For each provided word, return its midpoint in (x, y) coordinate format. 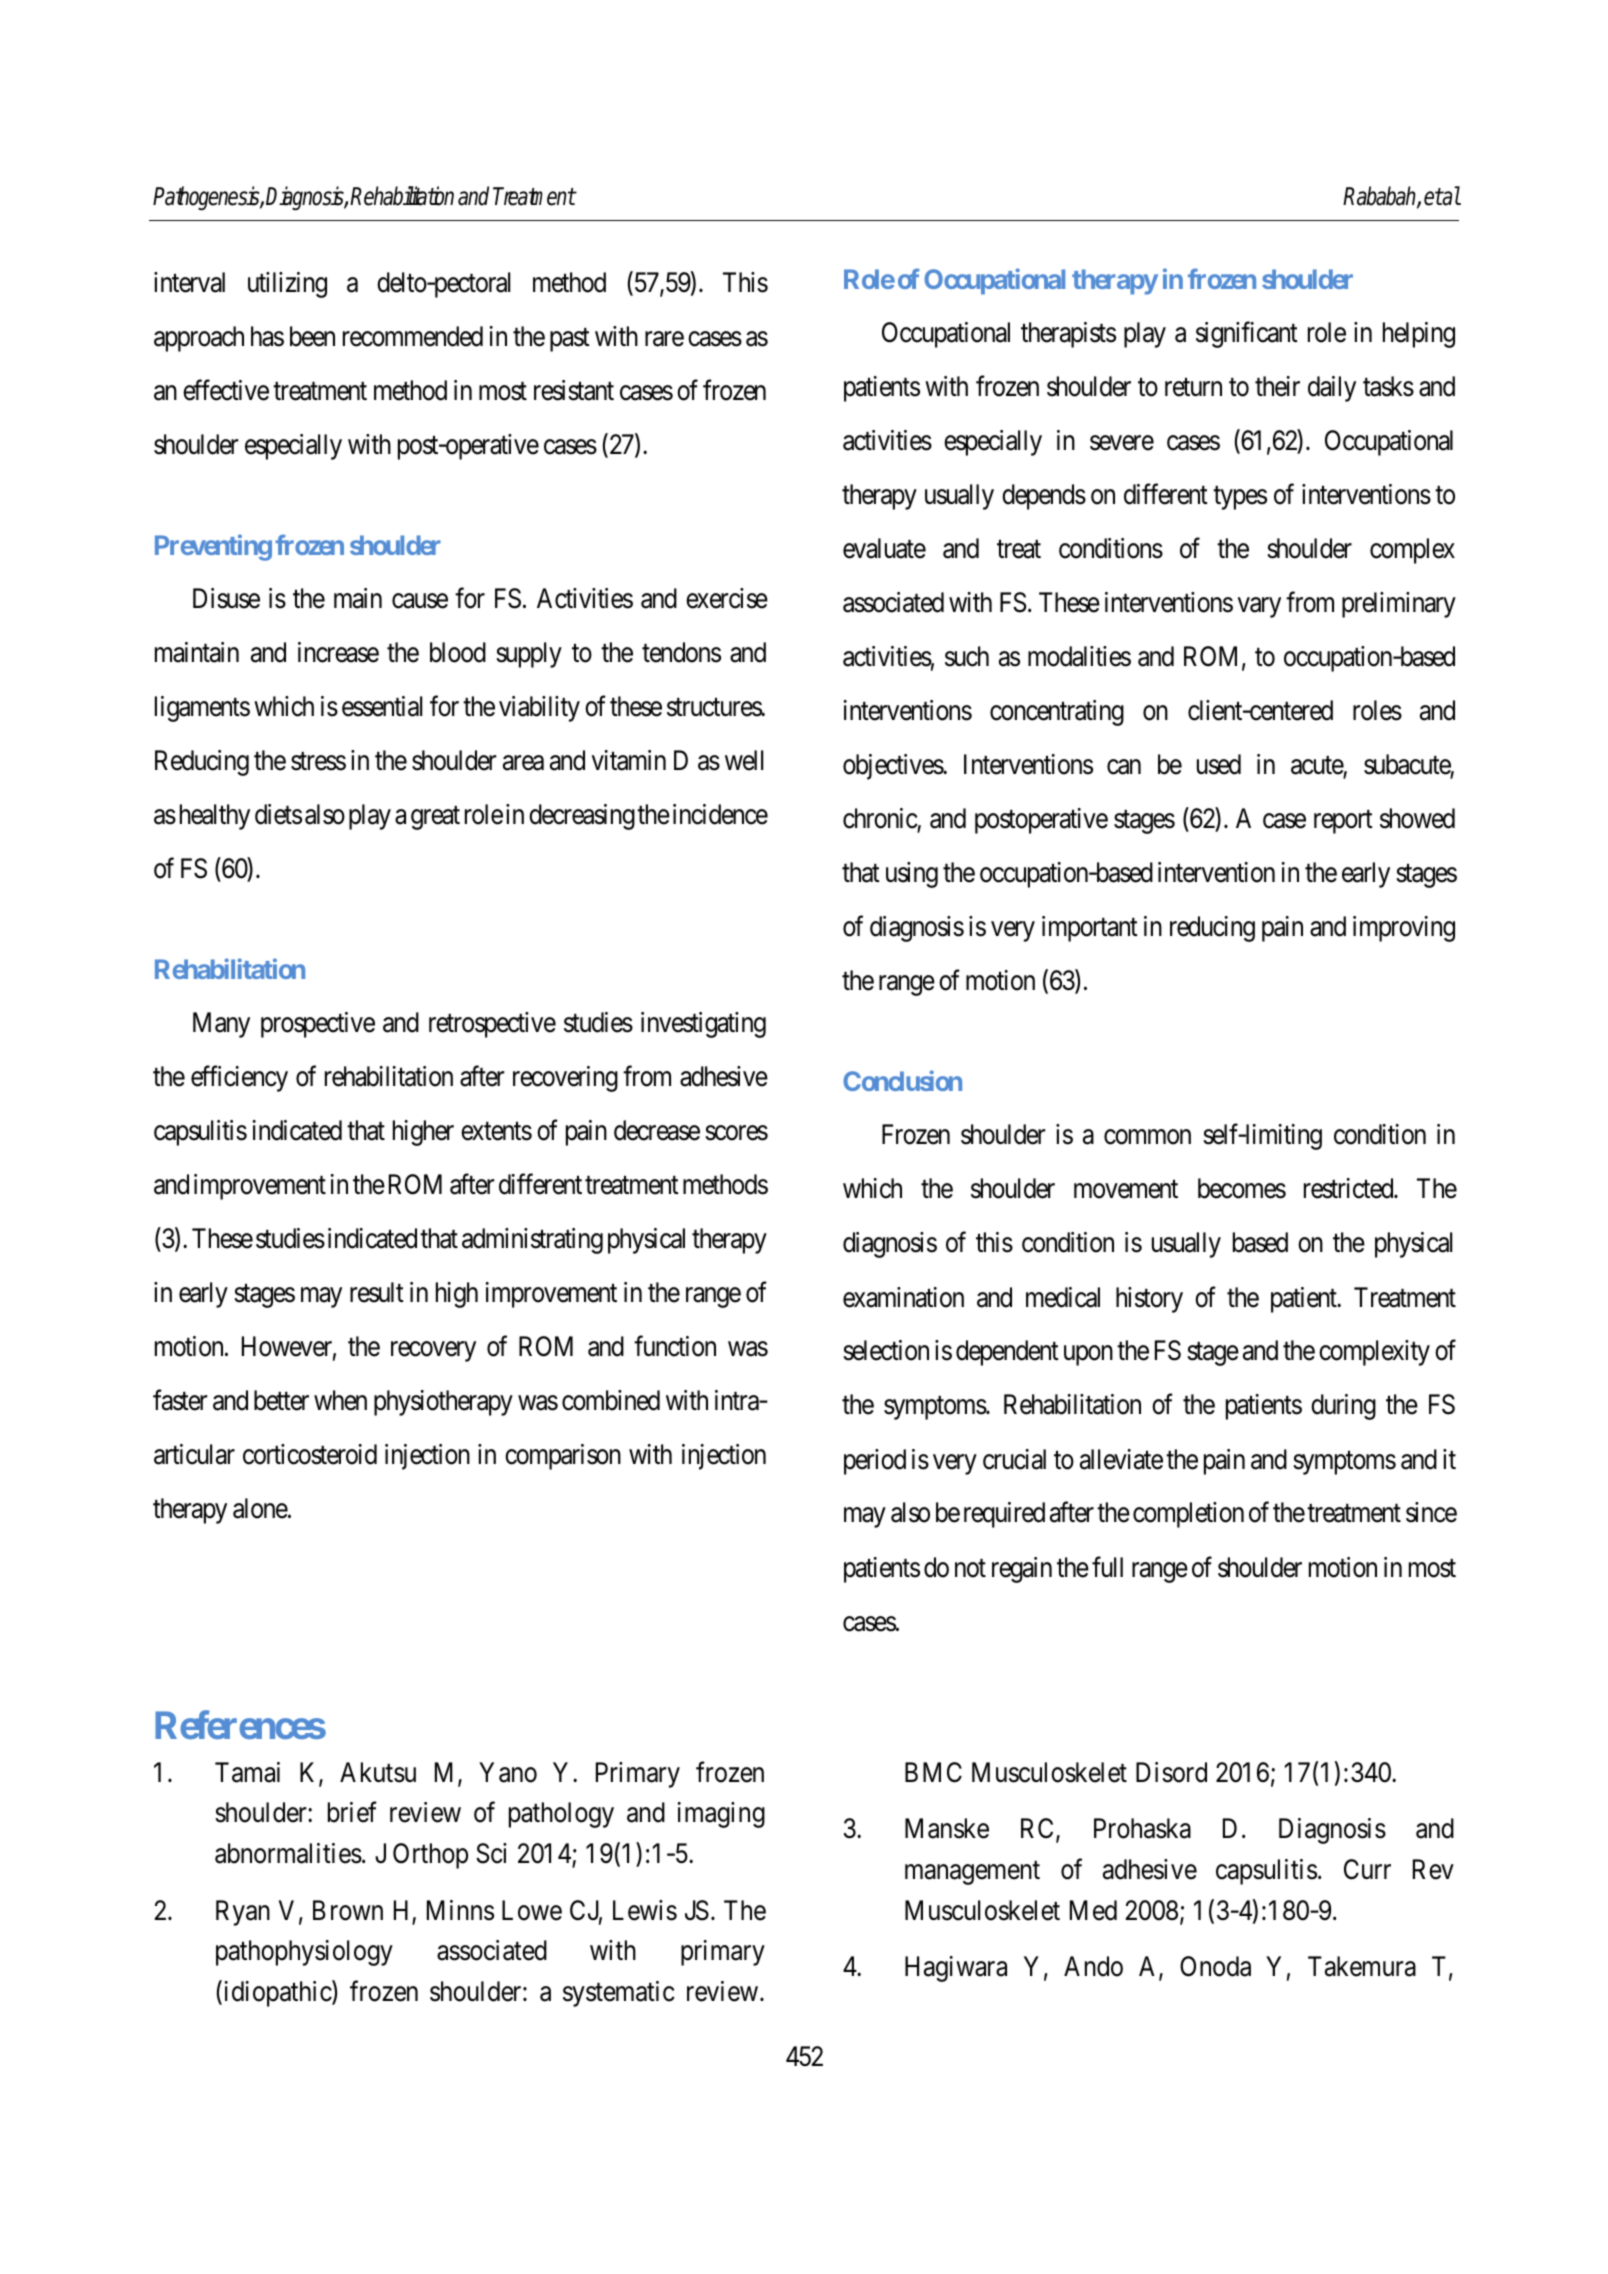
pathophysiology (304, 1953)
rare (664, 339)
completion (1188, 1515)
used (1219, 764)
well (744, 760)
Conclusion (902, 1080)
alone (261, 1508)
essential (382, 706)
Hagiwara (956, 1969)
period (875, 1462)
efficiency (239, 1079)
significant (1247, 335)
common (1147, 1137)
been (312, 336)
